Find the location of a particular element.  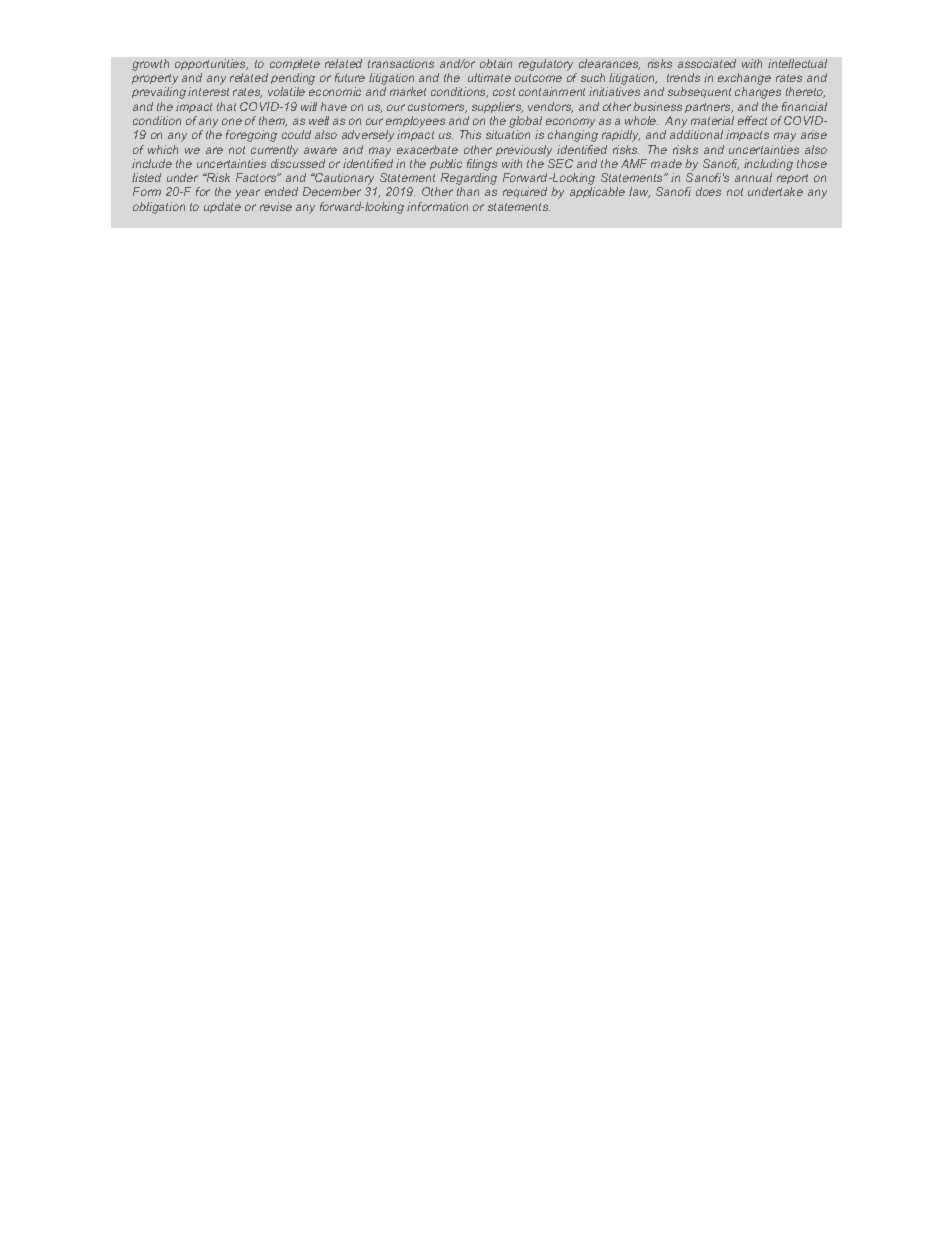

update is located at coordinates (222, 207).
